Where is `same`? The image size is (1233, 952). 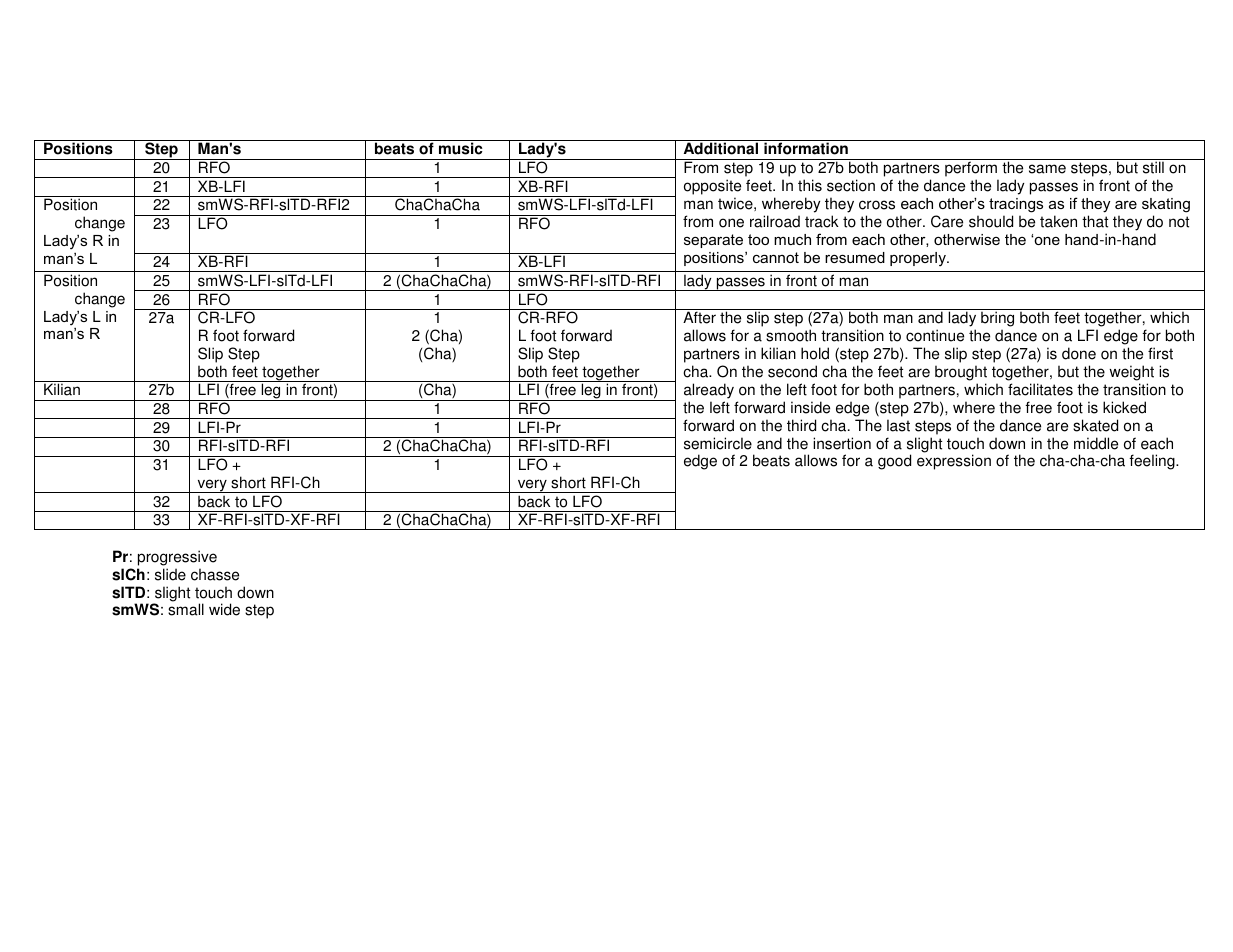 same is located at coordinates (1047, 169).
